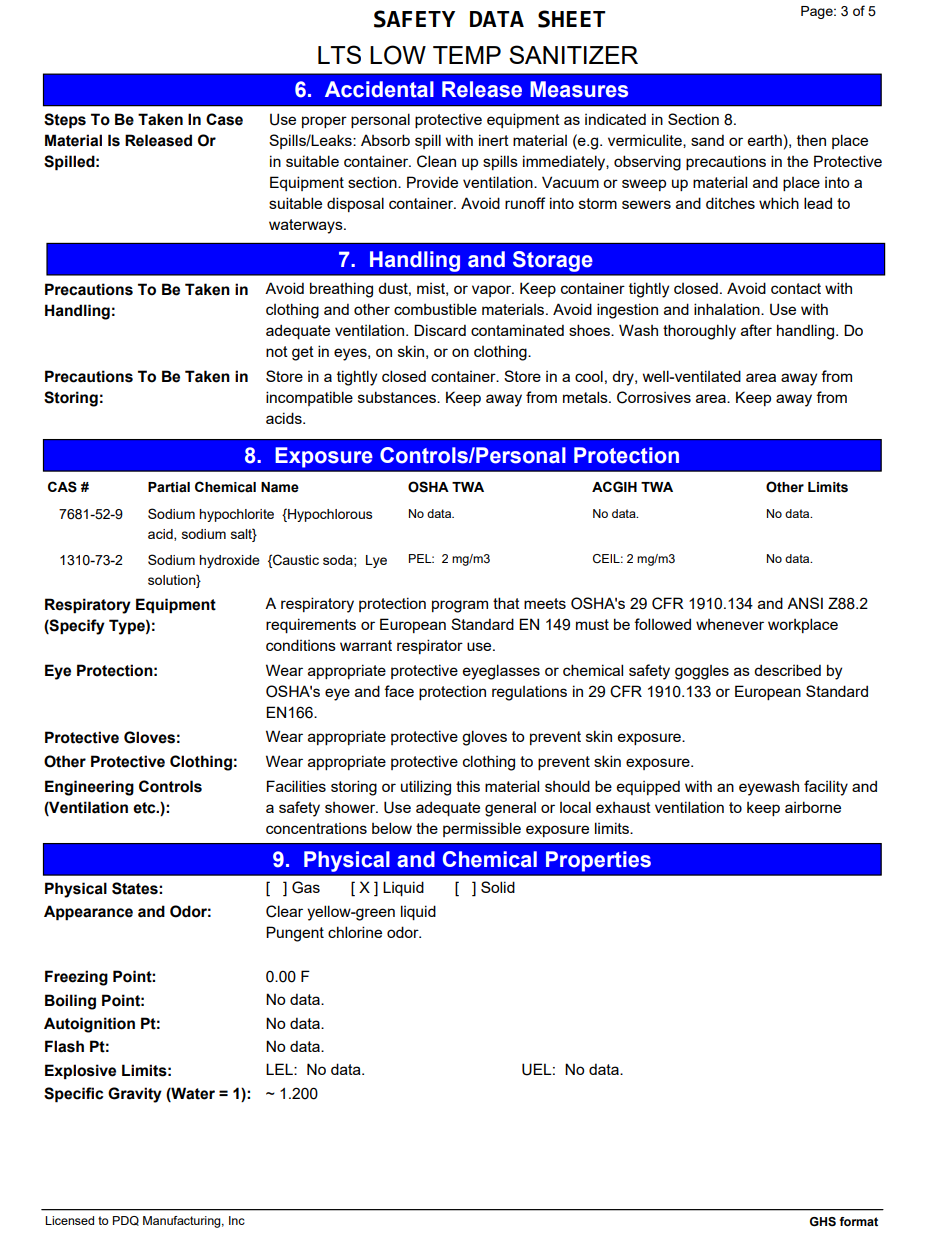 The height and width of the screenshot is (1233, 952). I want to click on Discard, so click(440, 330).
